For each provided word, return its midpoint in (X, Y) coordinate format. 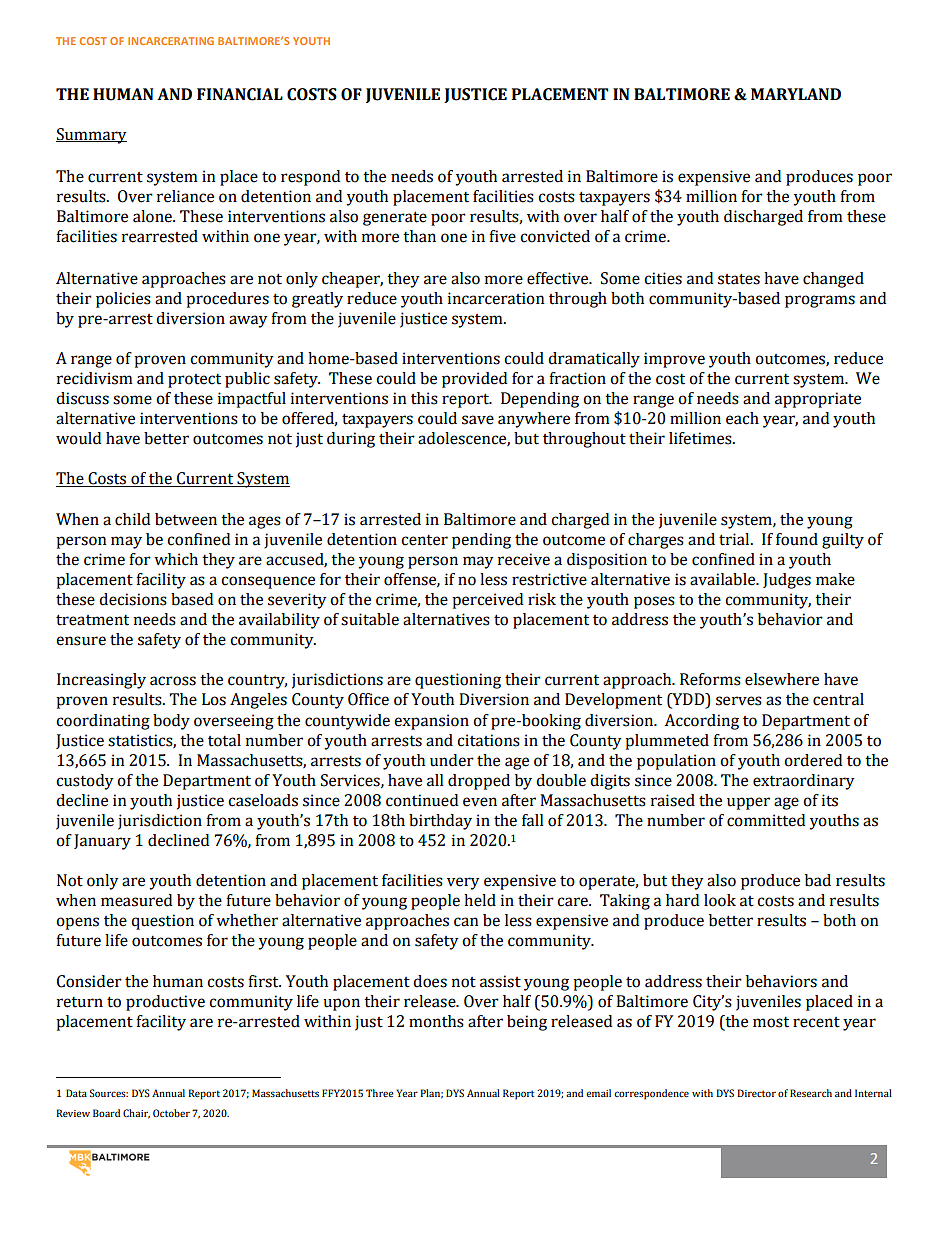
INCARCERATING (171, 41)
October (171, 1113)
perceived (487, 601)
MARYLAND (796, 94)
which (176, 559)
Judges (787, 581)
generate (395, 218)
